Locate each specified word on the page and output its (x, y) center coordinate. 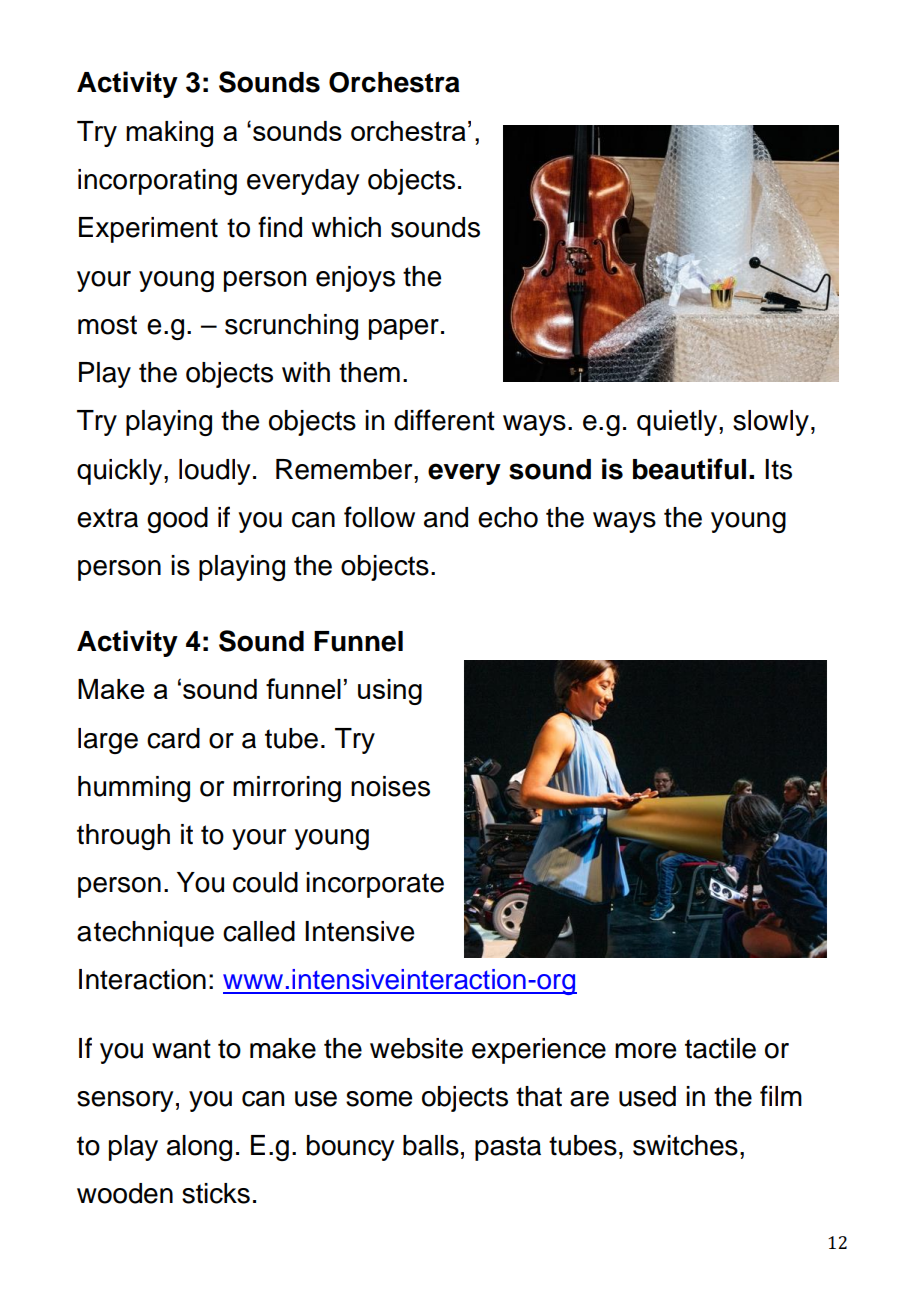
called (259, 931)
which (346, 227)
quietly (678, 423)
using (390, 692)
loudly (214, 472)
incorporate (375, 885)
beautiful (689, 469)
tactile (720, 1048)
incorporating (157, 182)
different (444, 420)
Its (778, 469)
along (199, 1148)
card (173, 738)
